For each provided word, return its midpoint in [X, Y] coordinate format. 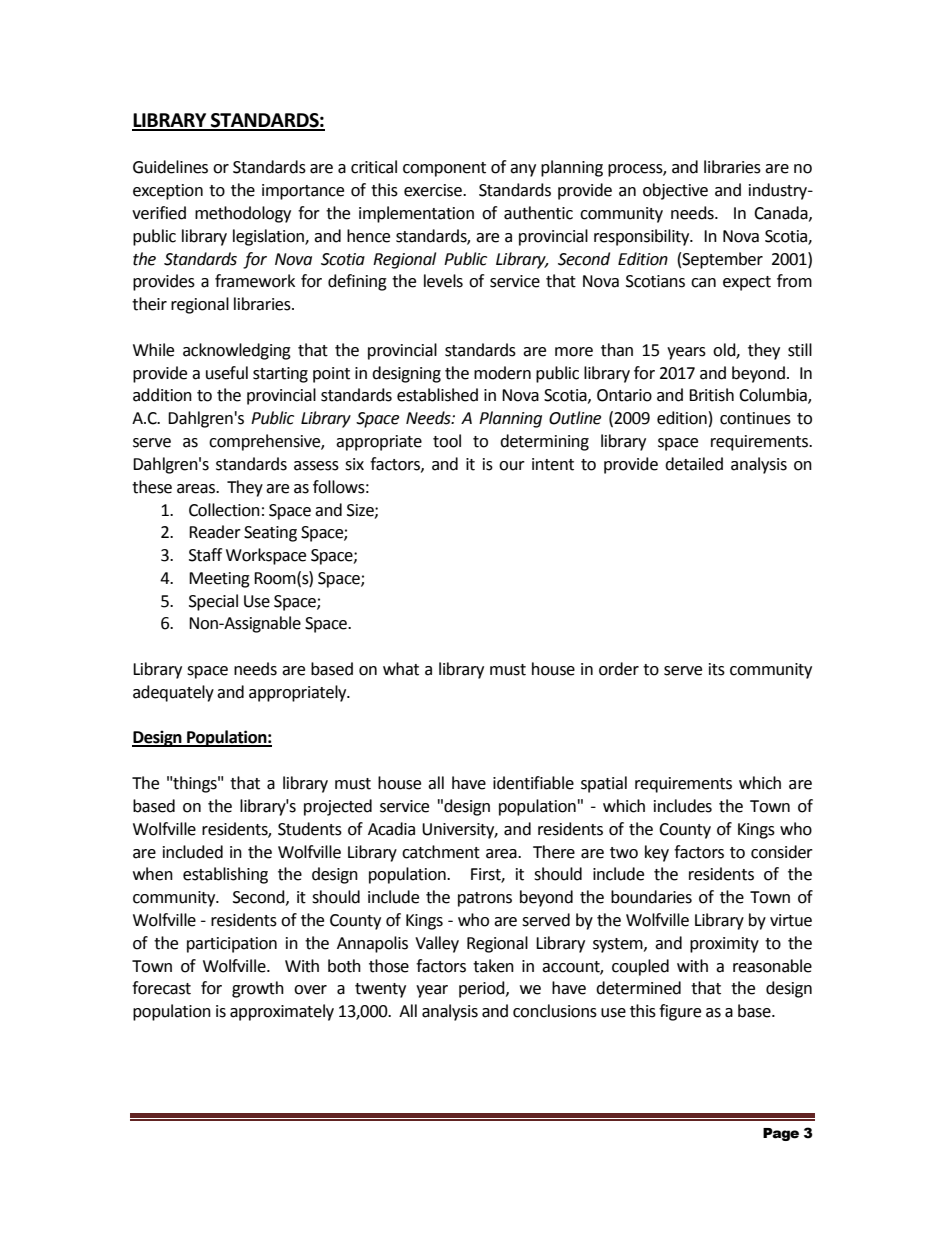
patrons [485, 899]
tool [447, 441]
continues [755, 418]
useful [227, 373]
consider [782, 852]
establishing [225, 875]
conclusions [555, 1011]
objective [675, 191]
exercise [434, 190]
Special [213, 602]
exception [168, 192]
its [717, 669]
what [401, 669]
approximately [282, 1012]
